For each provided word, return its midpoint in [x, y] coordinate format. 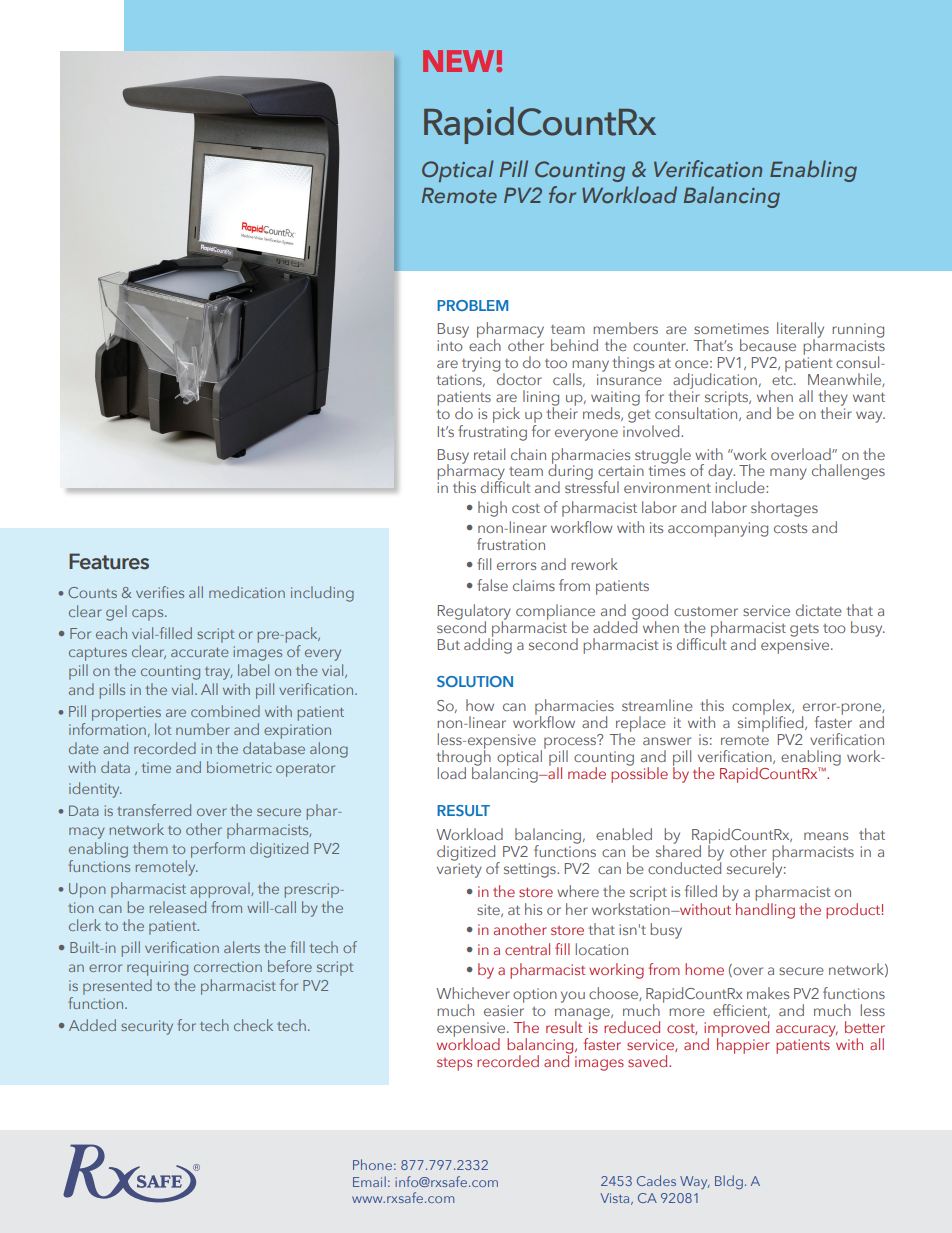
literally [800, 331]
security [147, 1027]
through [464, 758]
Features [109, 561]
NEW [460, 61]
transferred [154, 810]
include [741, 485]
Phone [372, 1164]
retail [489, 454]
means [826, 836]
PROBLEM [472, 305]
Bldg [729, 1182]
